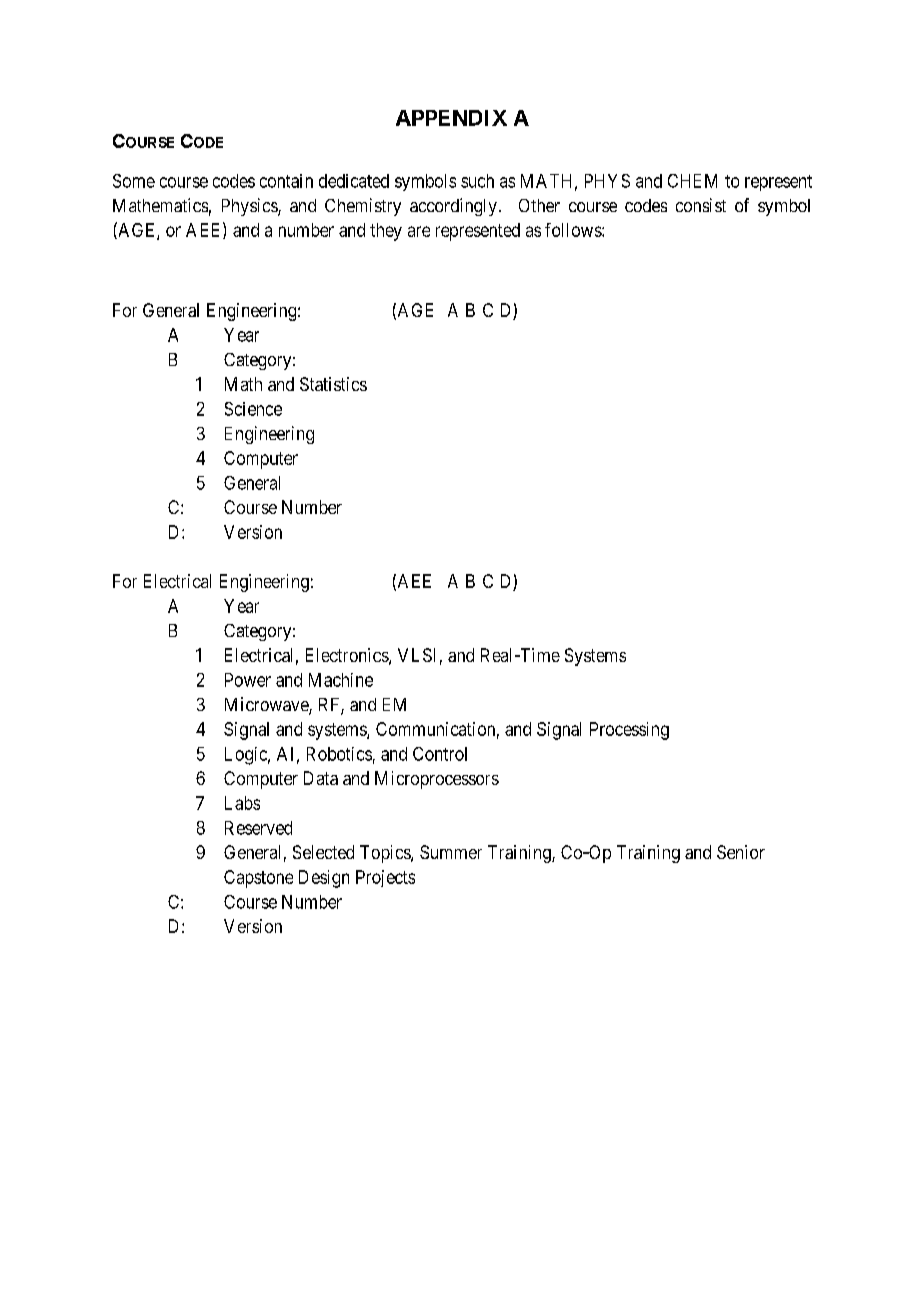  What do you see at coordinates (701, 205) in the image?
I see `consist` at bounding box center [701, 205].
